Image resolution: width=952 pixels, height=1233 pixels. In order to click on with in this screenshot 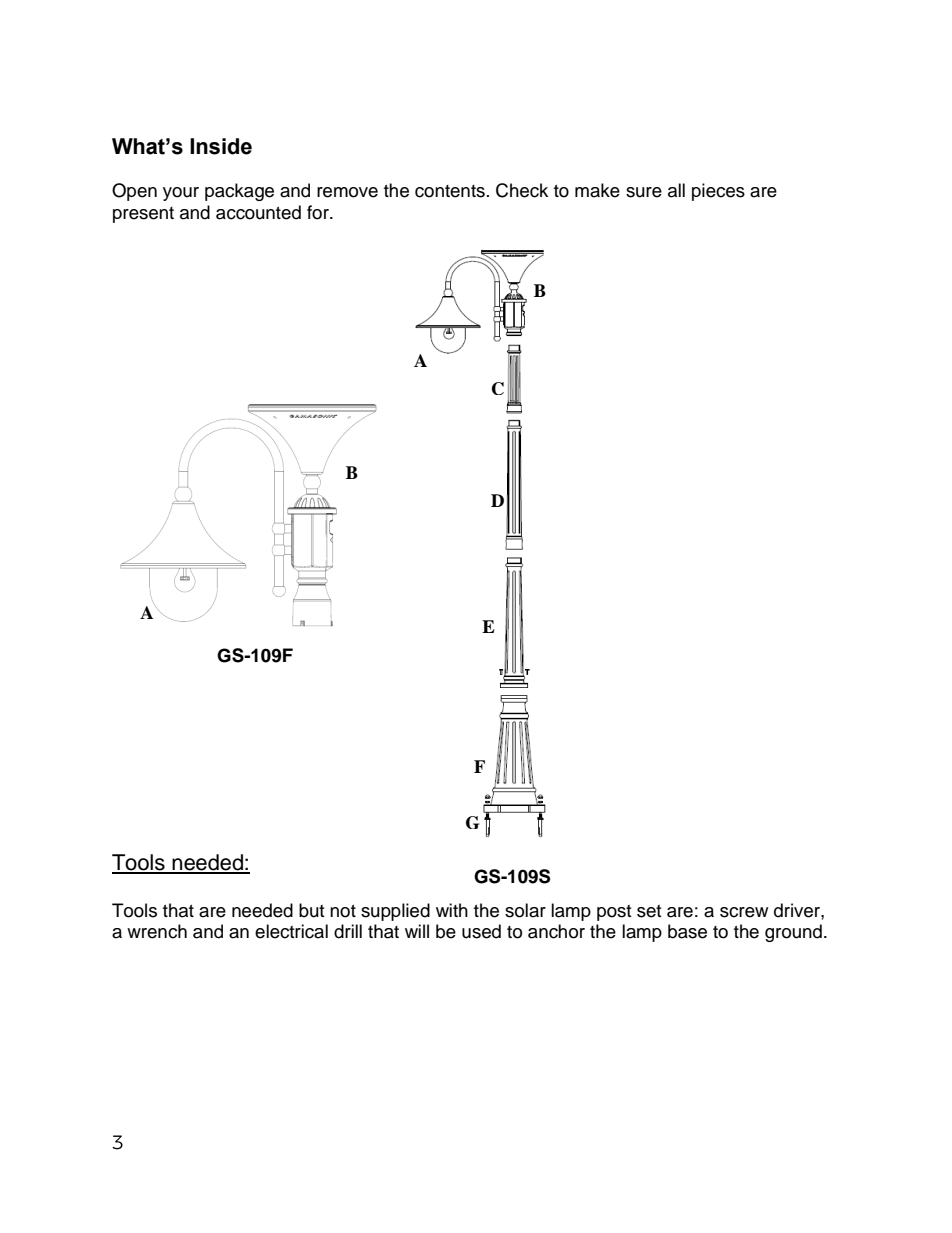, I will do `click(452, 910)`.
